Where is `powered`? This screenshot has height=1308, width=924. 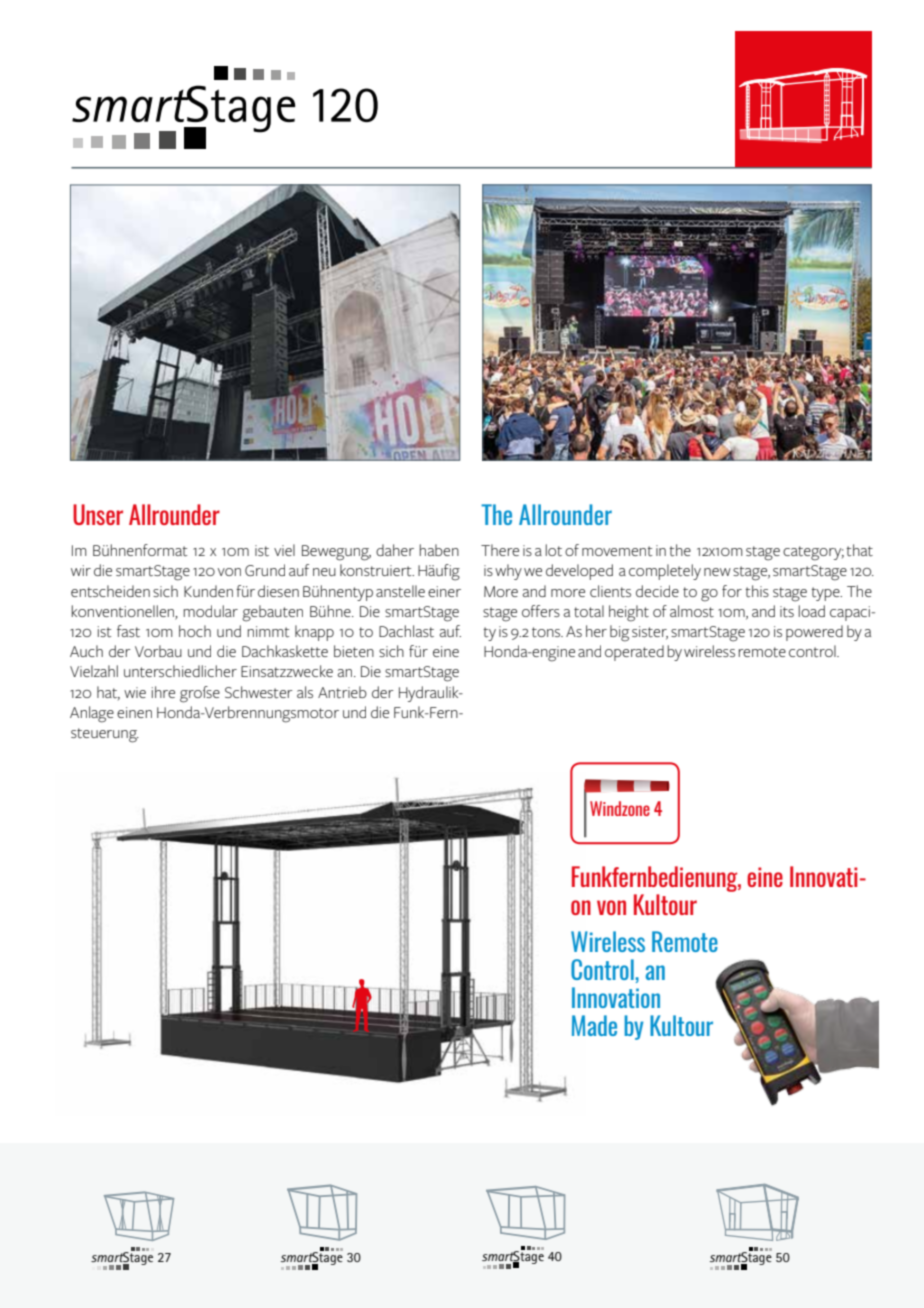 powered is located at coordinates (814, 633).
